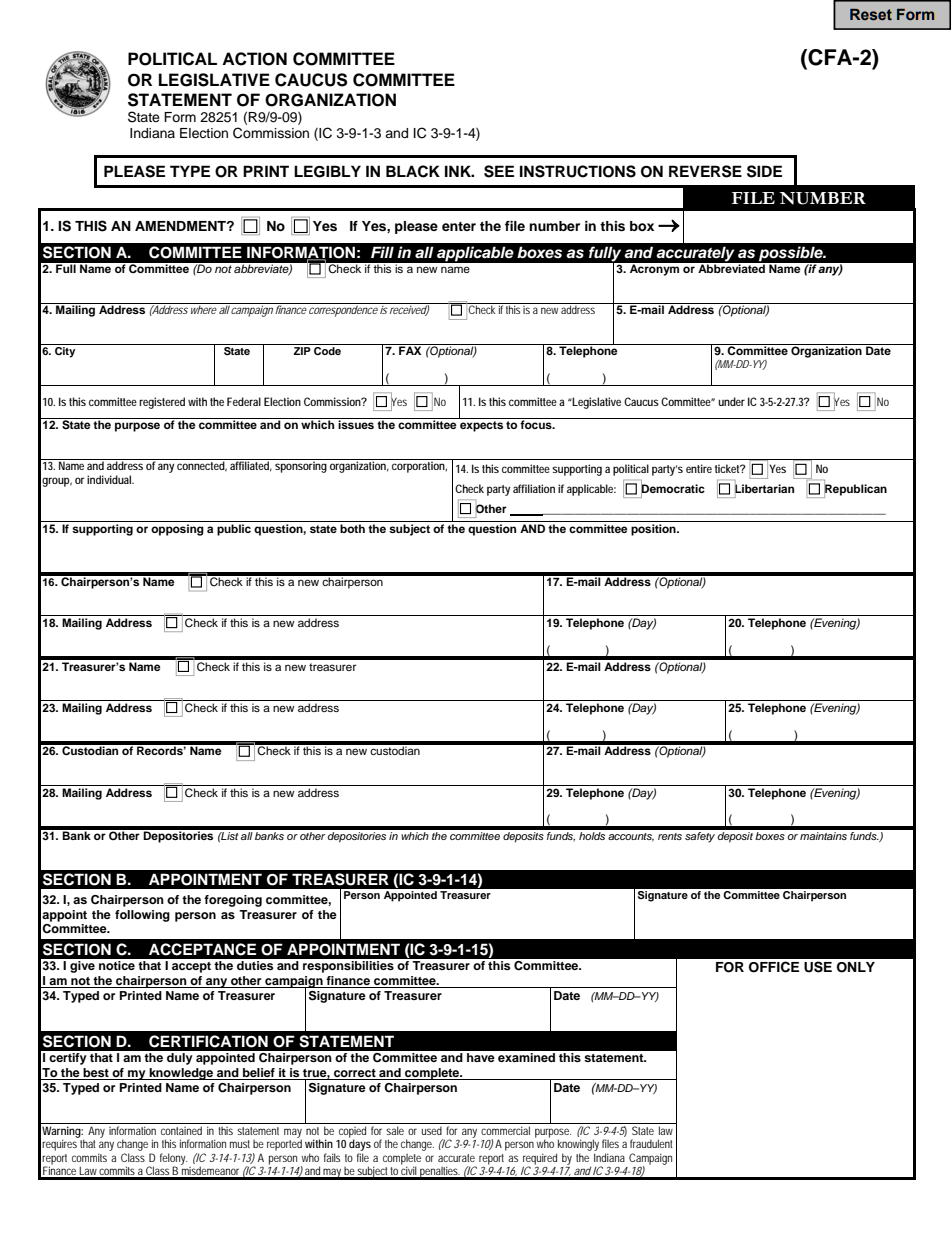  I want to click on registered, so click(162, 403).
